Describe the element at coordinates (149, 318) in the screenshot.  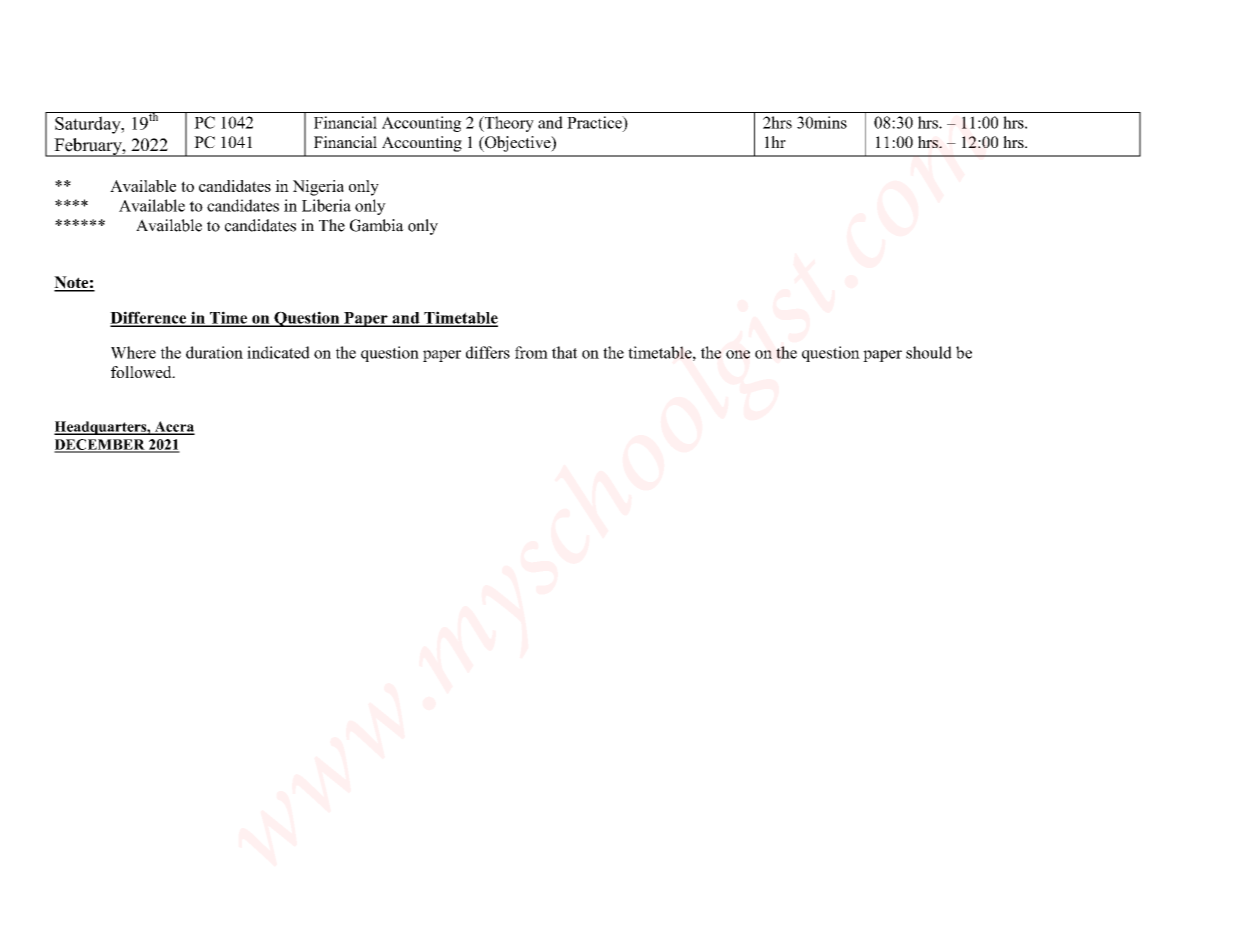
I see `Difference` at that location.
